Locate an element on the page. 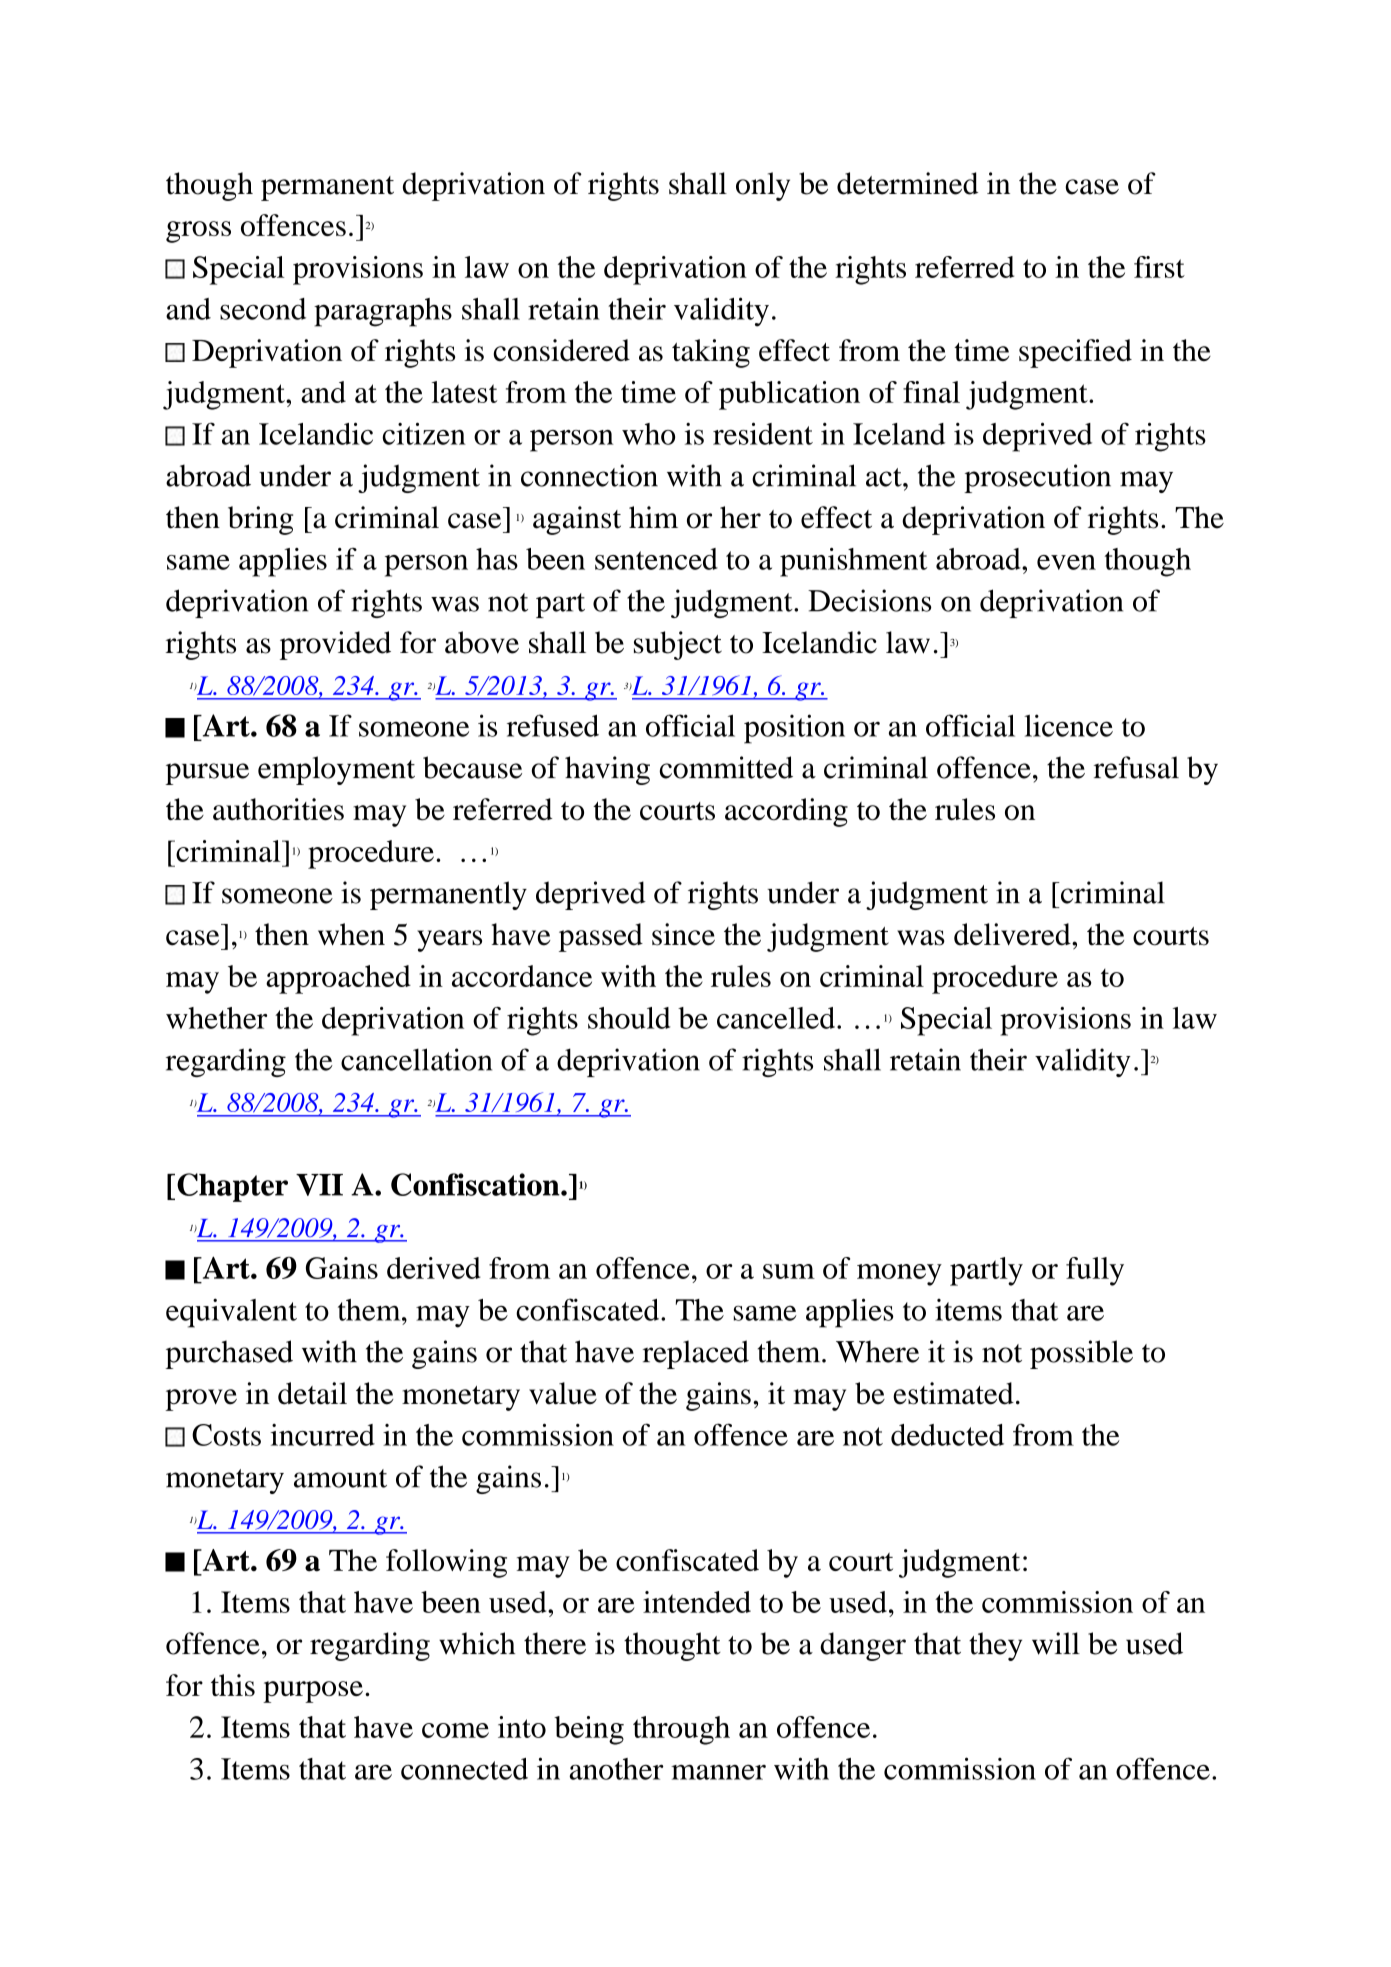 Image resolution: width=1391 pixels, height=1967 pixels. only is located at coordinates (763, 186).
